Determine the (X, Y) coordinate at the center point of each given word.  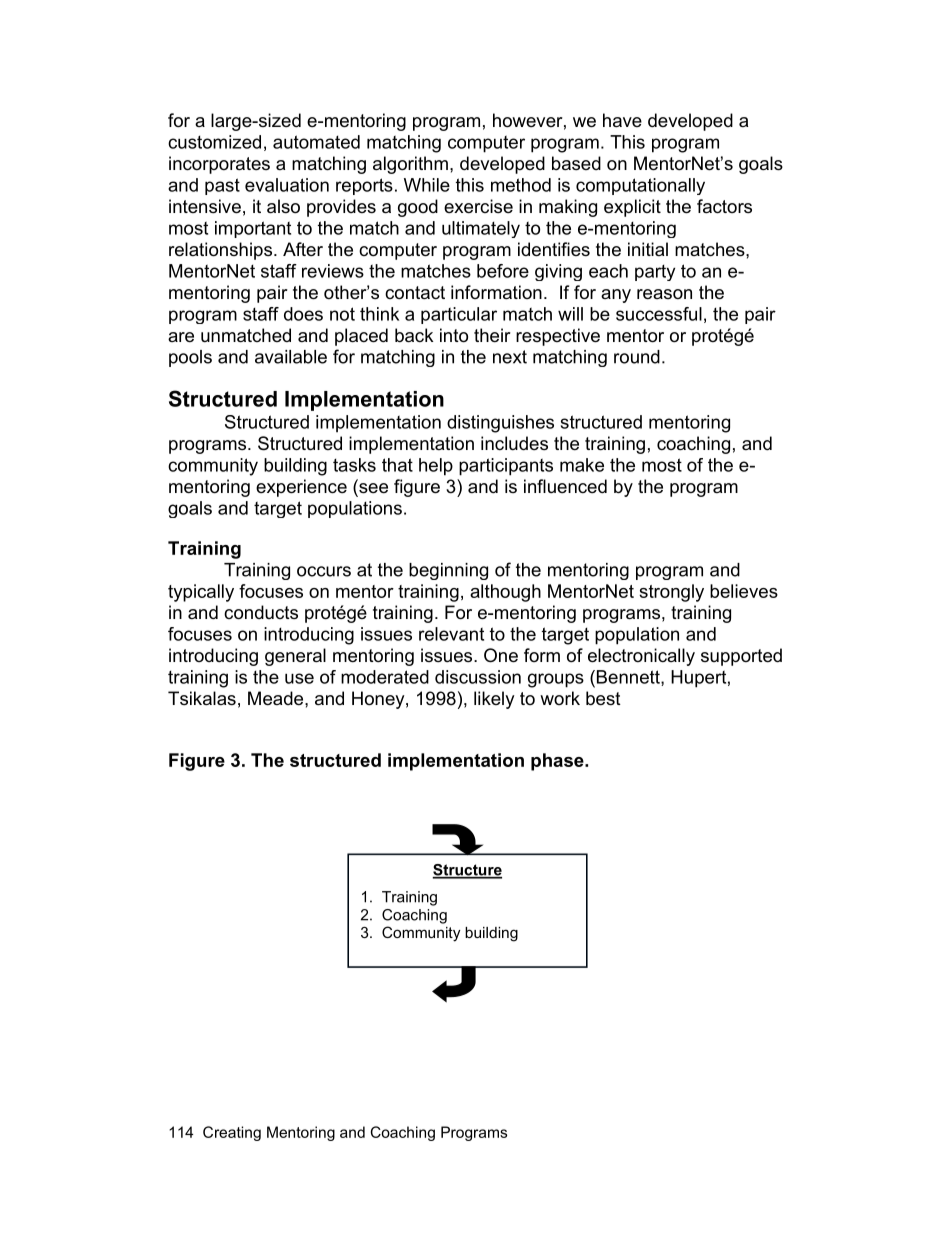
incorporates (219, 165)
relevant (451, 634)
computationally (640, 186)
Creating (232, 1133)
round (637, 357)
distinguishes (500, 424)
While (427, 185)
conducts (261, 612)
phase (558, 762)
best (603, 698)
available (291, 357)
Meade (277, 698)
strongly (671, 593)
